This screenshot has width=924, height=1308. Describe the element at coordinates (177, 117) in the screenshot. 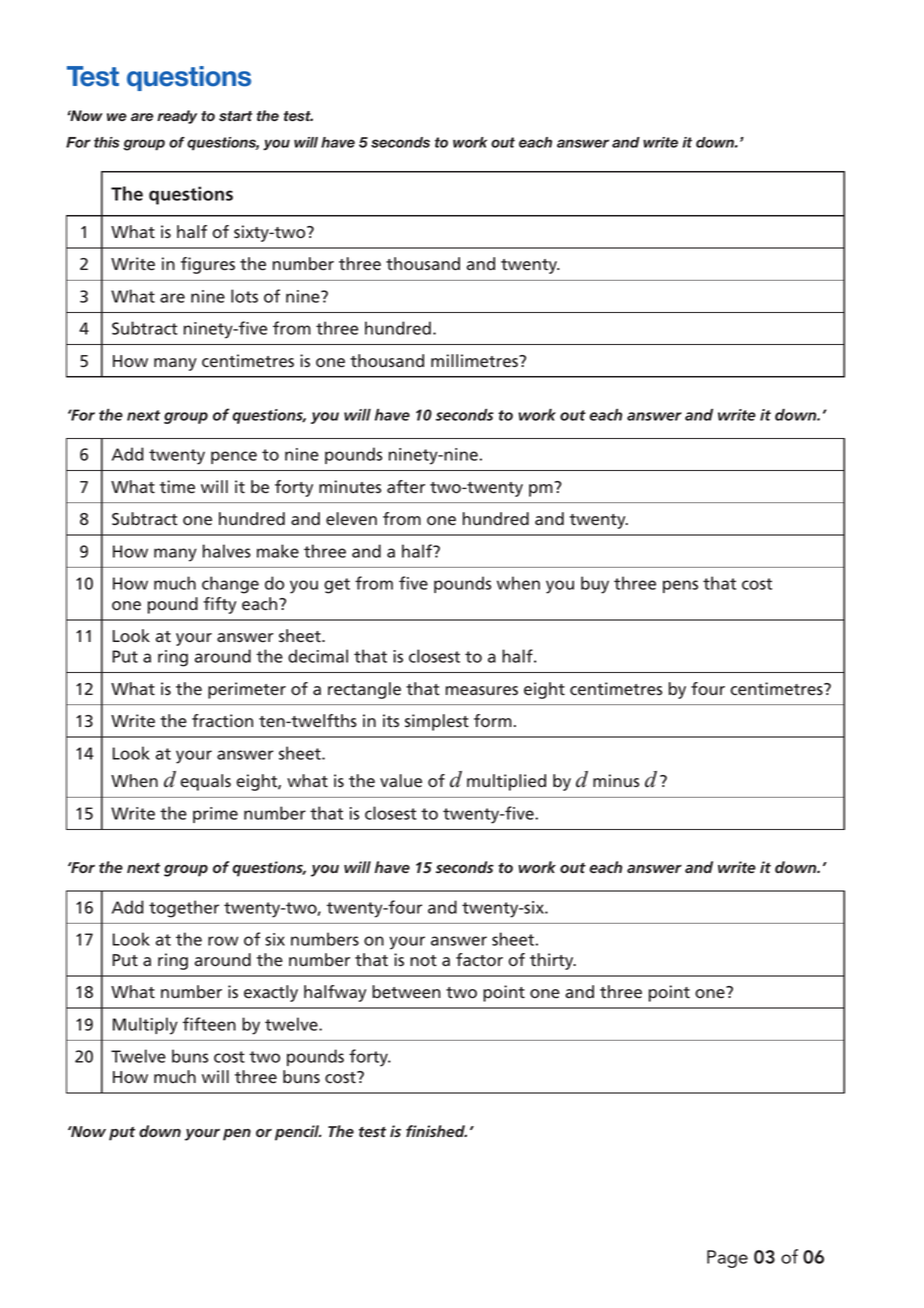

I see `ready` at that location.
